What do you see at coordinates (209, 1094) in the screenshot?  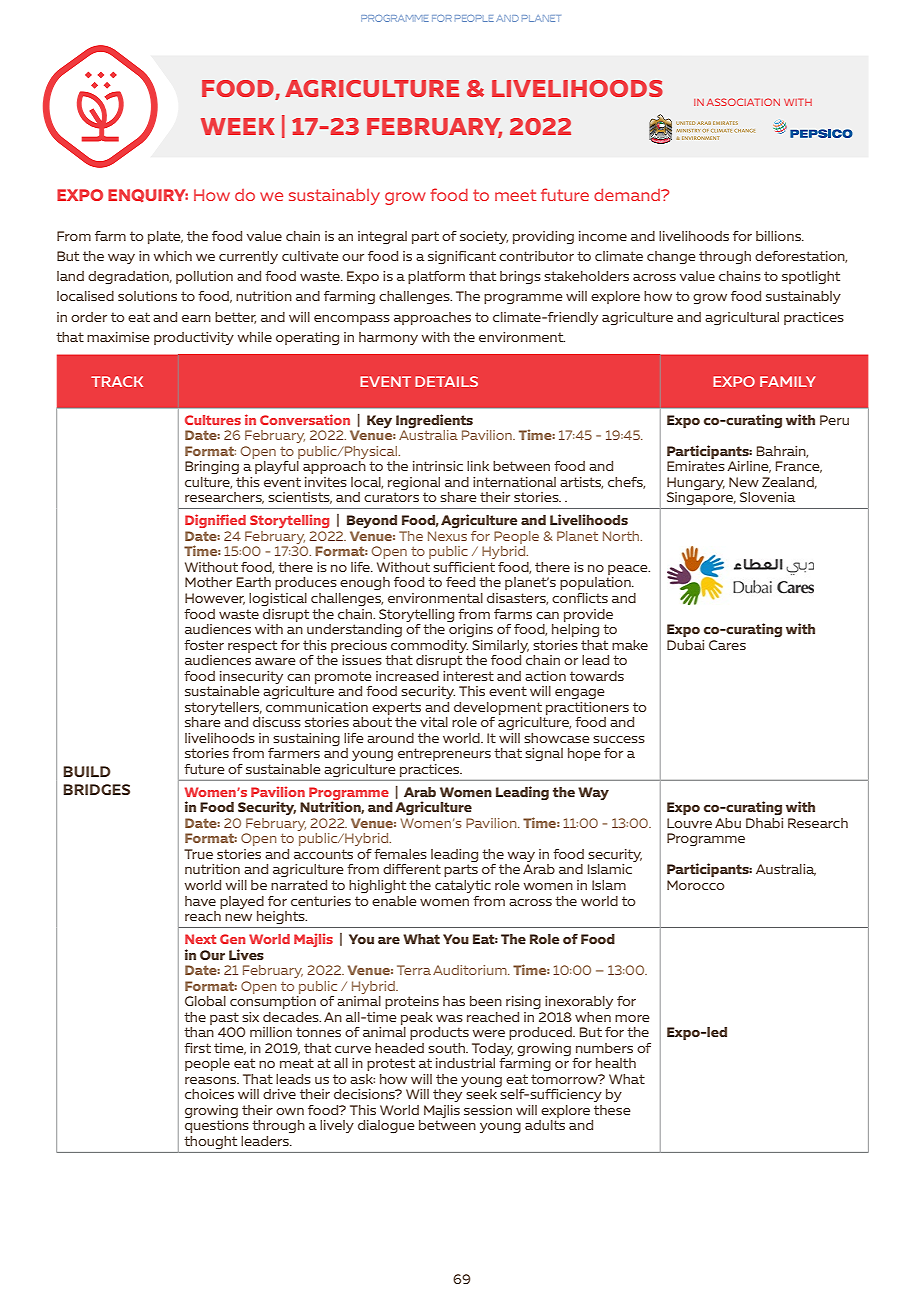 I see `choices` at bounding box center [209, 1094].
